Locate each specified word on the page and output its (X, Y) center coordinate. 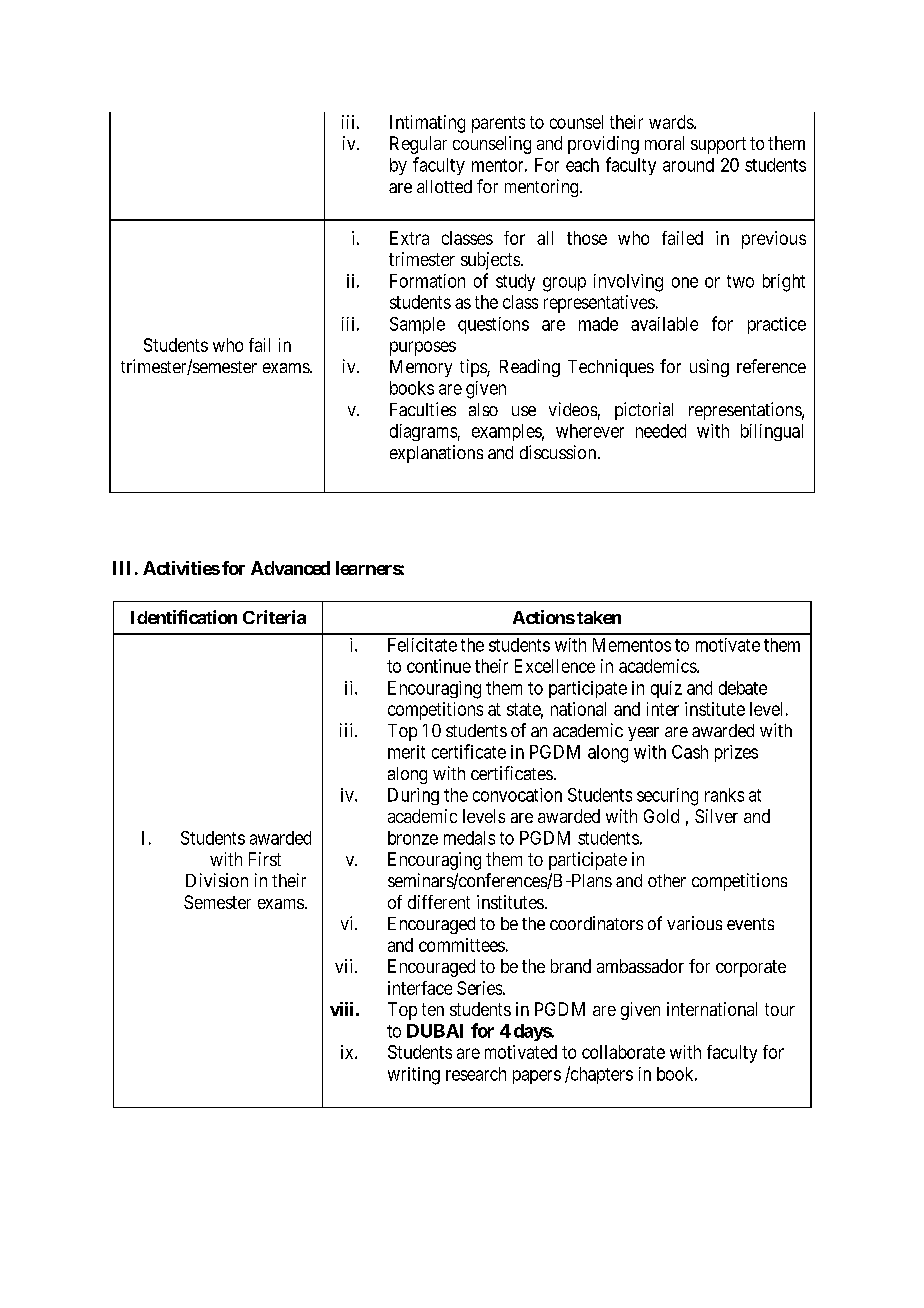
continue (439, 666)
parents (498, 124)
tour (780, 1009)
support (718, 145)
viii (341, 1009)
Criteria (274, 617)
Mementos (632, 645)
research (476, 1074)
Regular (418, 145)
